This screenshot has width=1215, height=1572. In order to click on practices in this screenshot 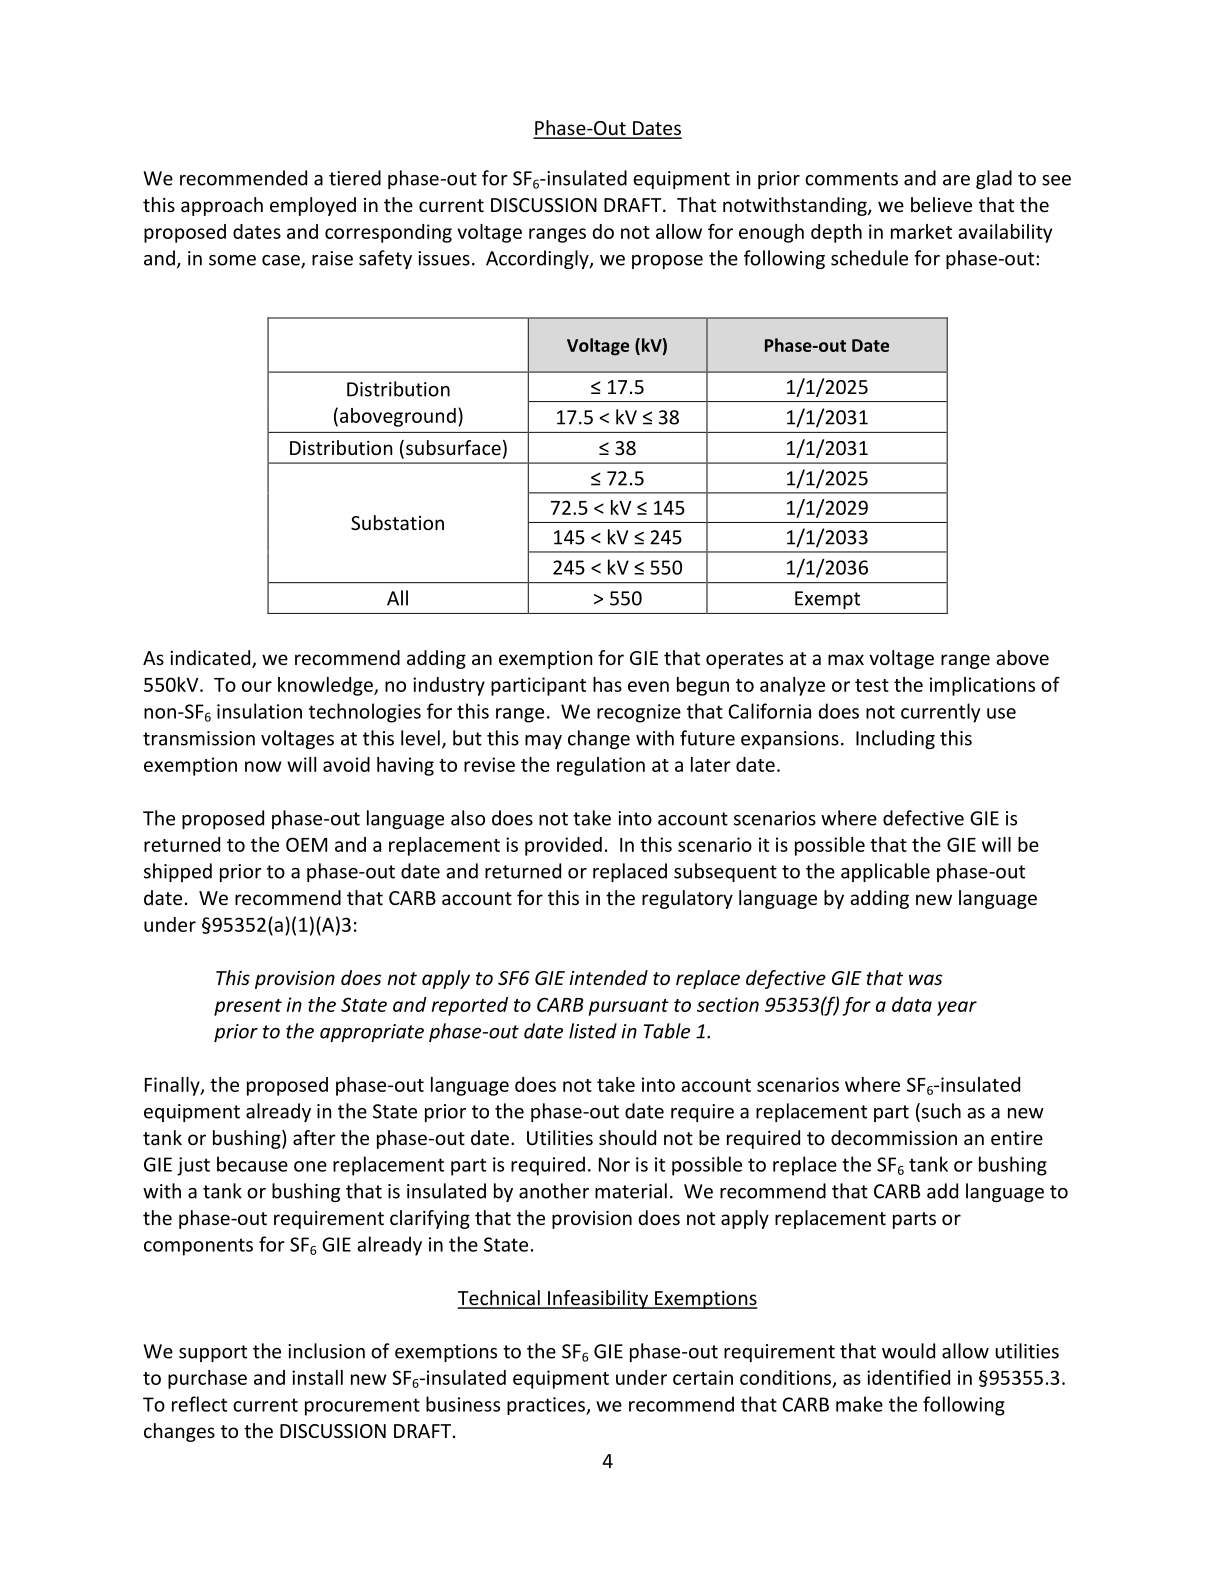, I will do `click(547, 1406)`.
